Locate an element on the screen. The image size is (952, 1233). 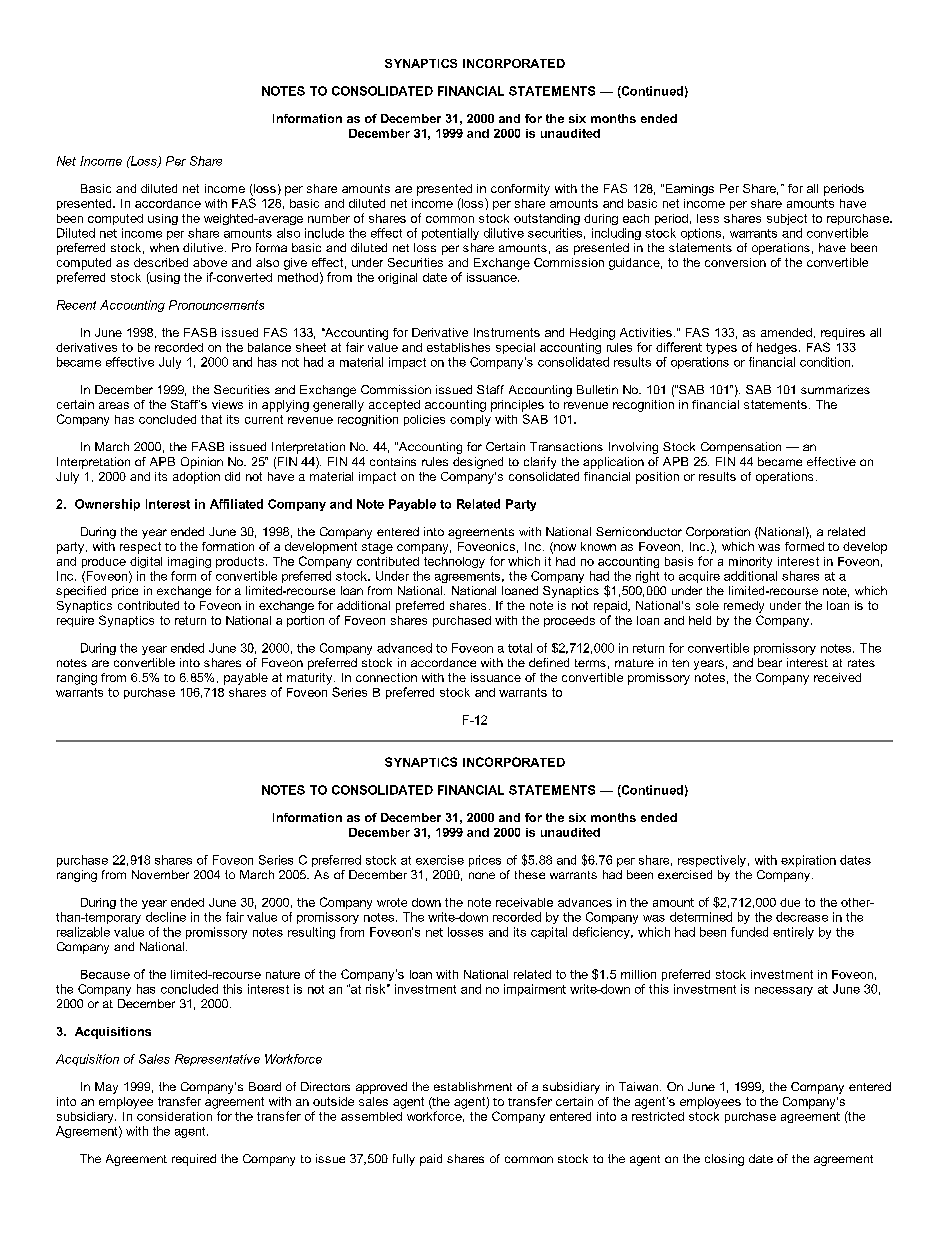
consideration is located at coordinates (174, 1116).
